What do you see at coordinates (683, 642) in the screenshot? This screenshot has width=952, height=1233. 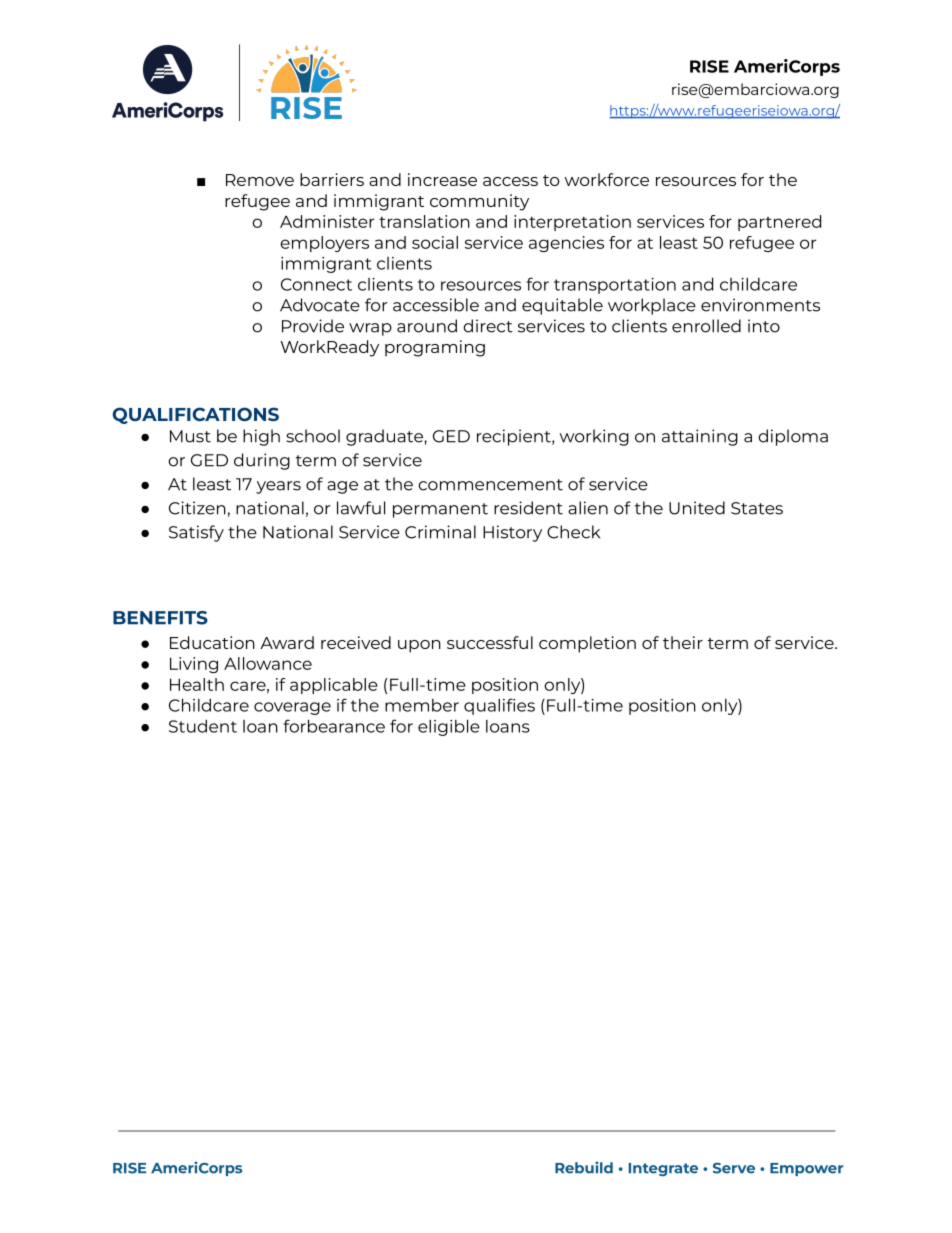 I see `their` at bounding box center [683, 642].
